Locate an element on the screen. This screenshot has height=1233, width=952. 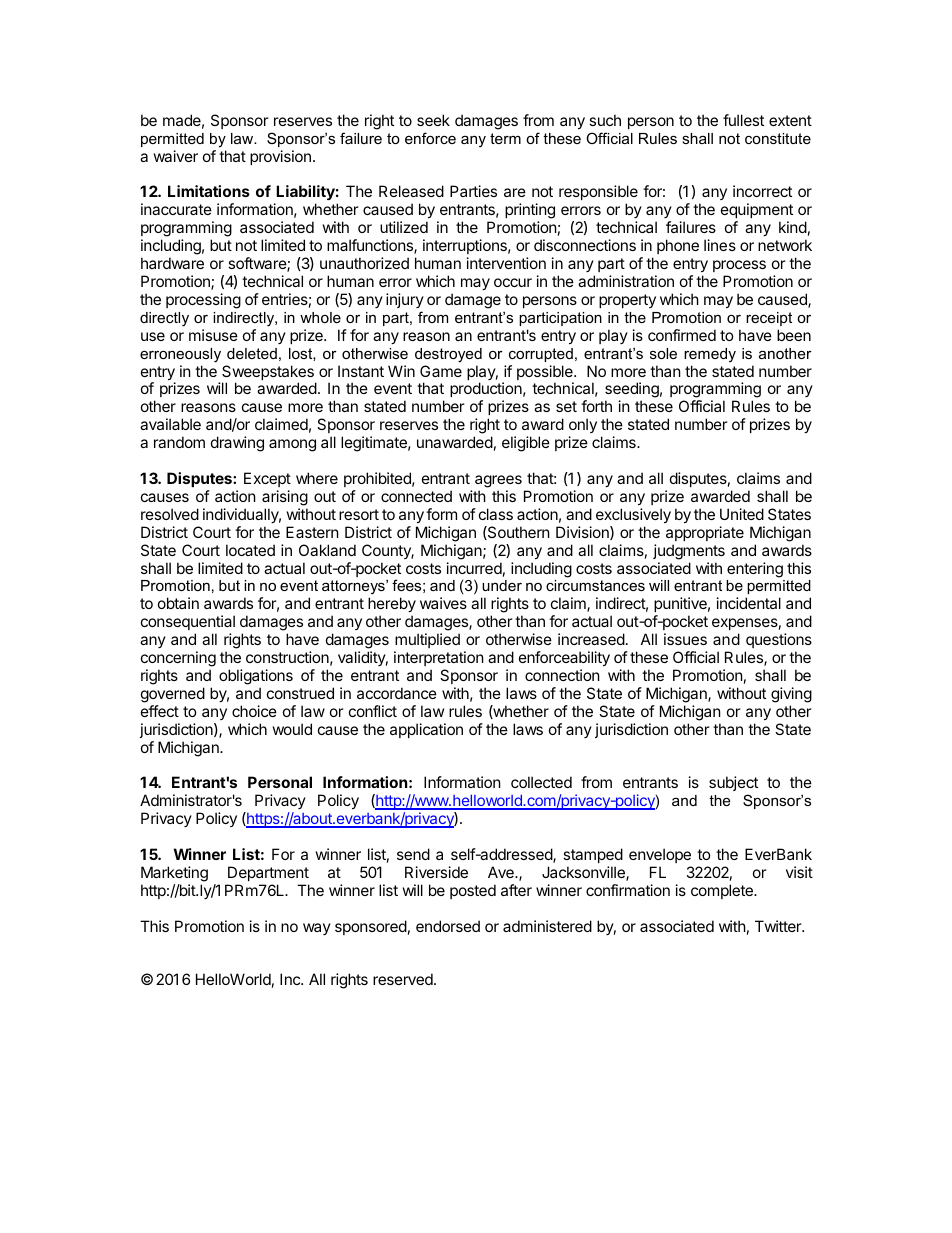
fullest is located at coordinates (743, 120).
